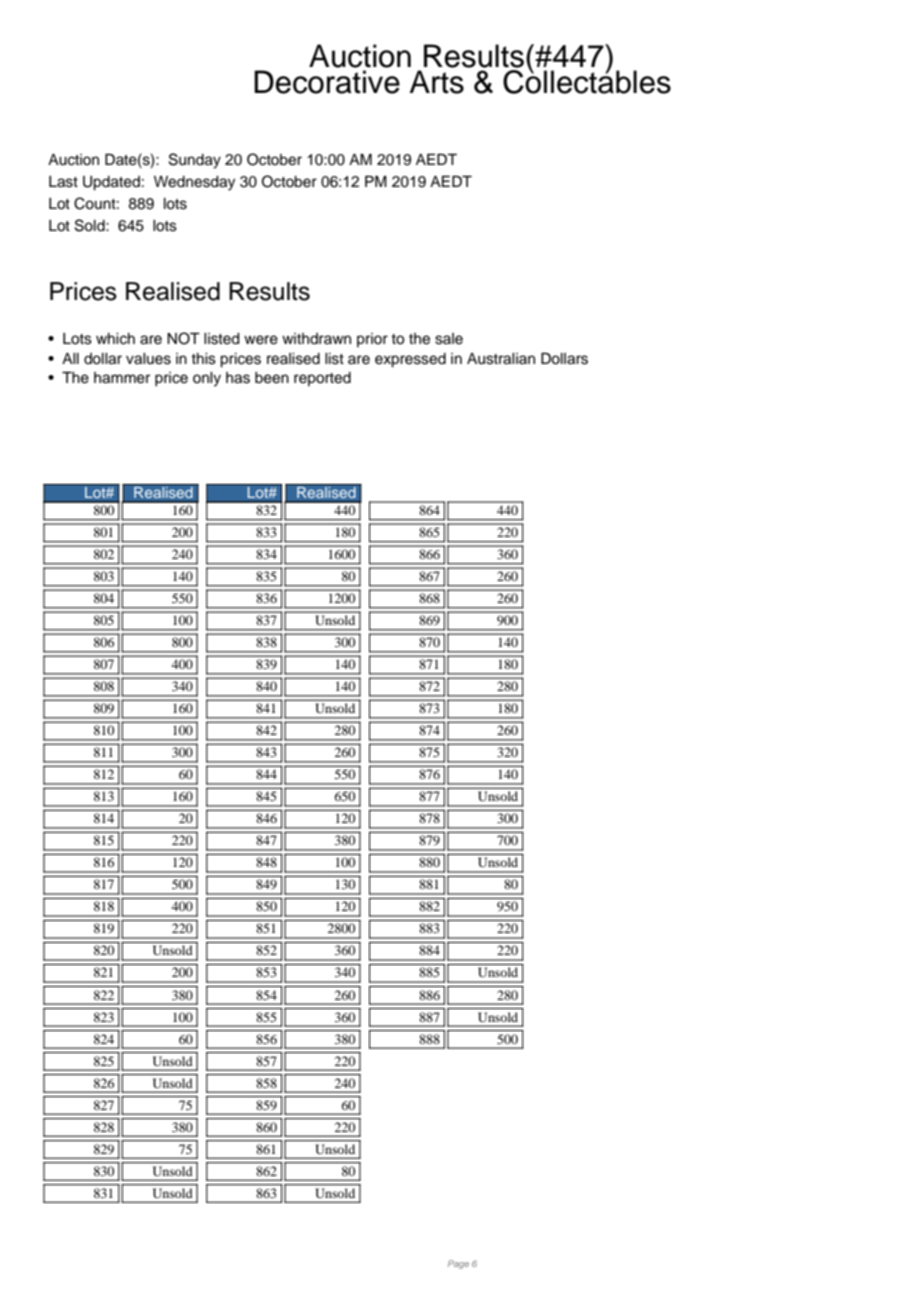  Describe the element at coordinates (501, 359) in the screenshot. I see `Australian` at that location.
